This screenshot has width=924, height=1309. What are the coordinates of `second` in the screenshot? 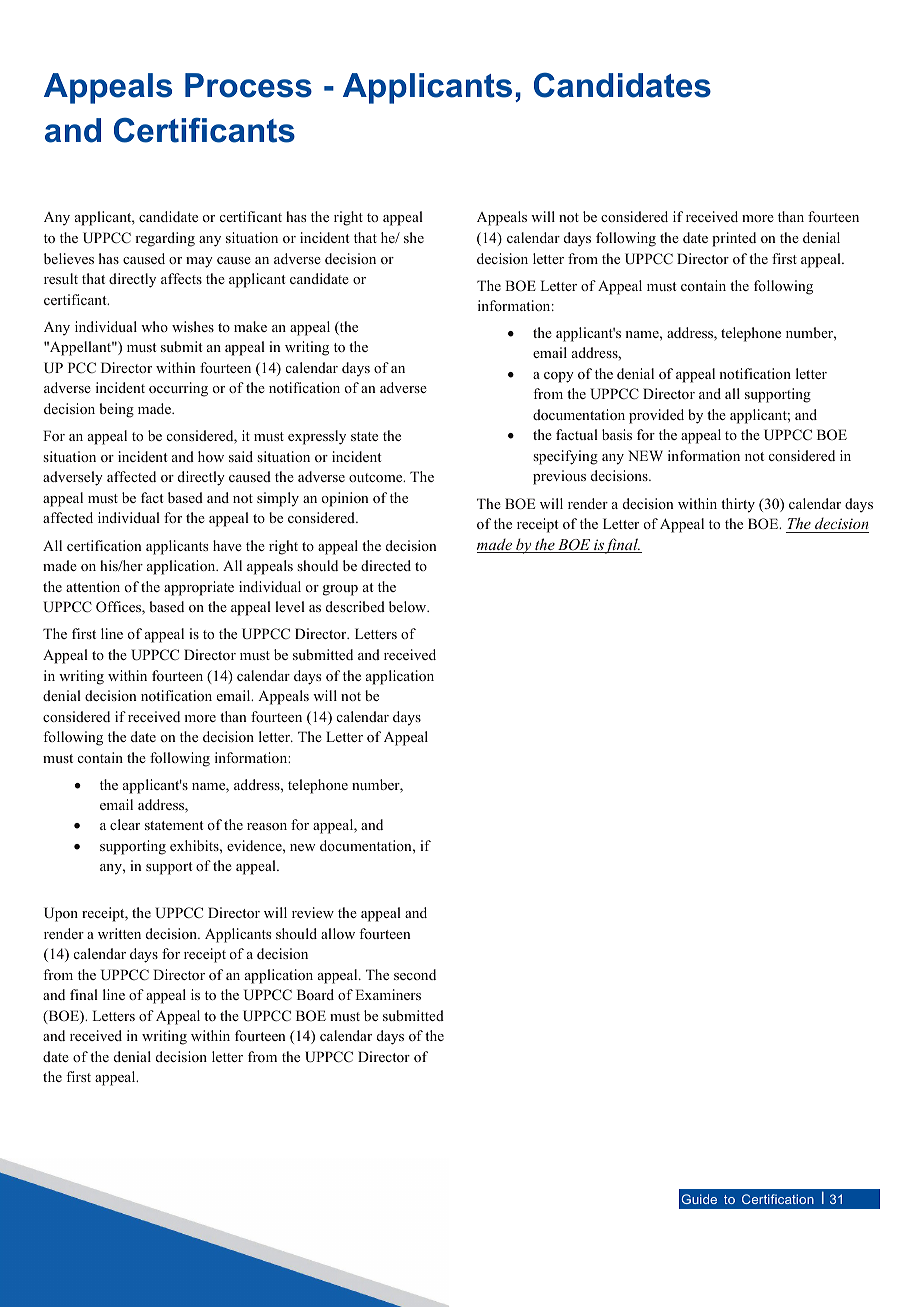 It's located at (415, 974).
